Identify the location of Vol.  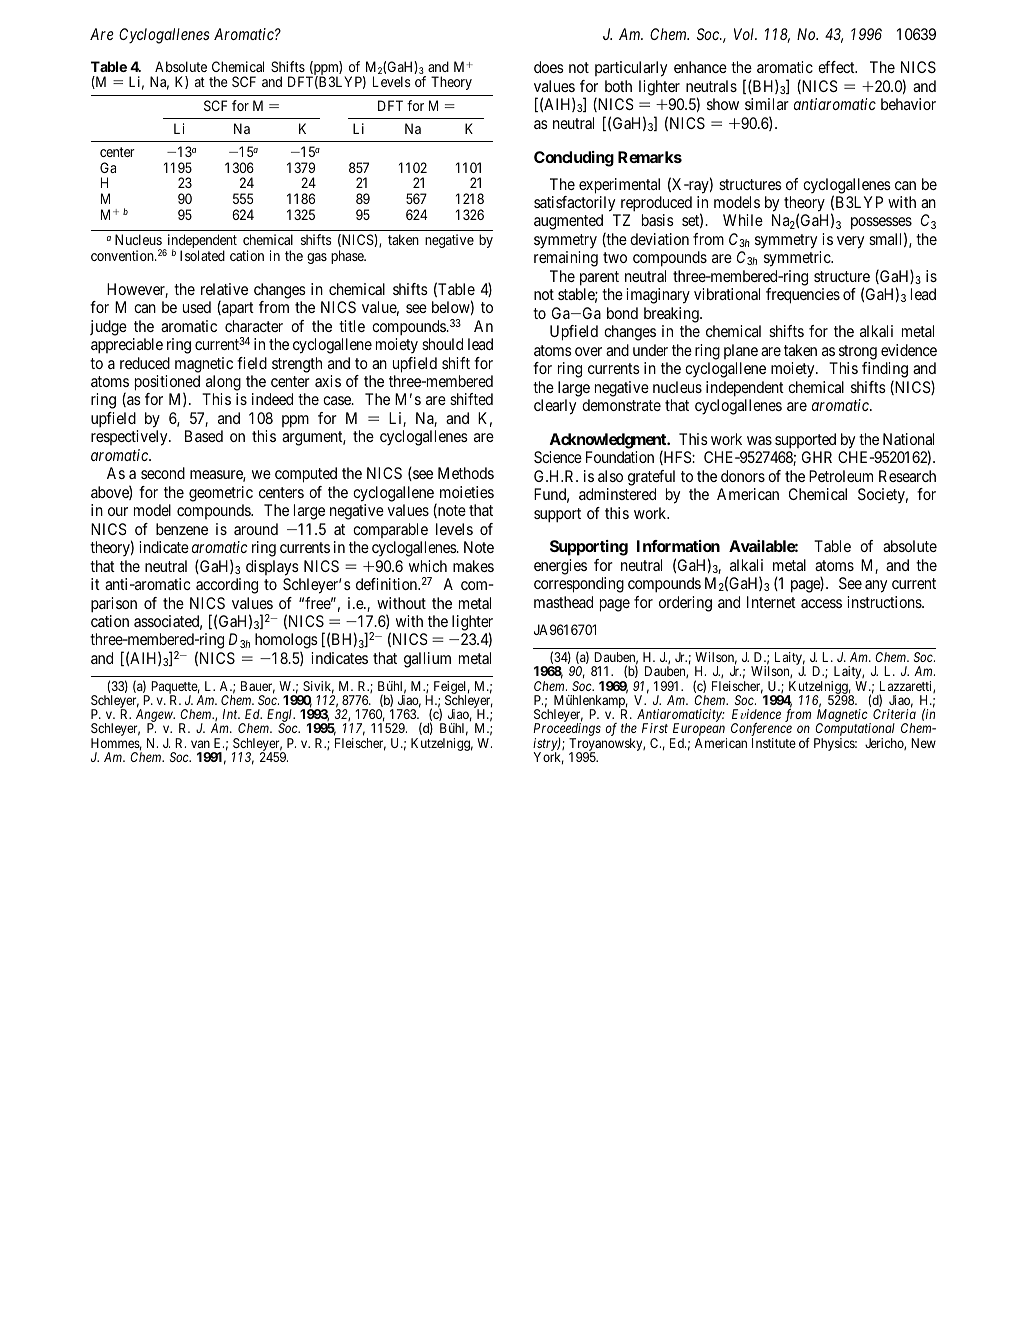
(745, 34).
